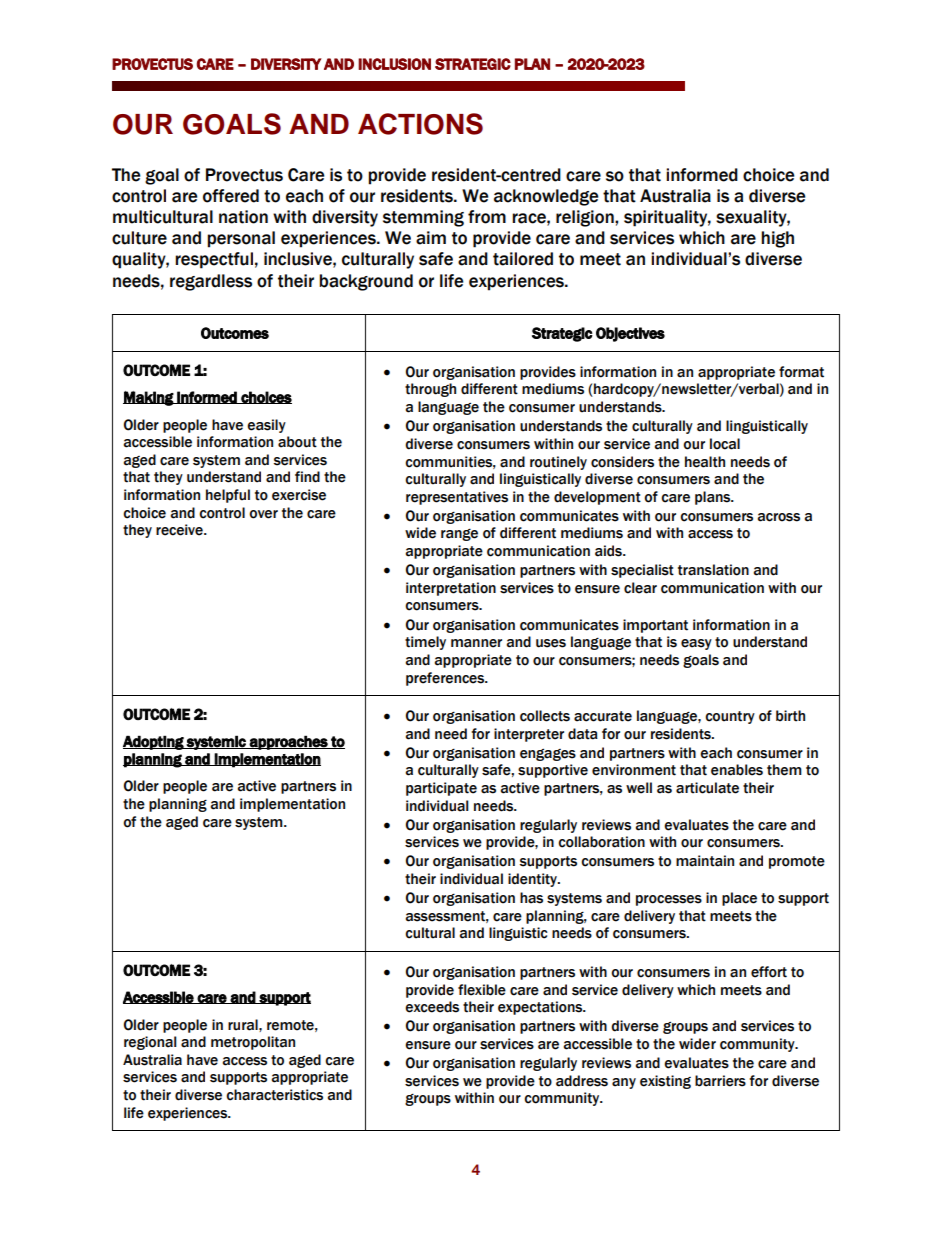 This screenshot has width=952, height=1233. I want to click on interpretation, so click(451, 589).
